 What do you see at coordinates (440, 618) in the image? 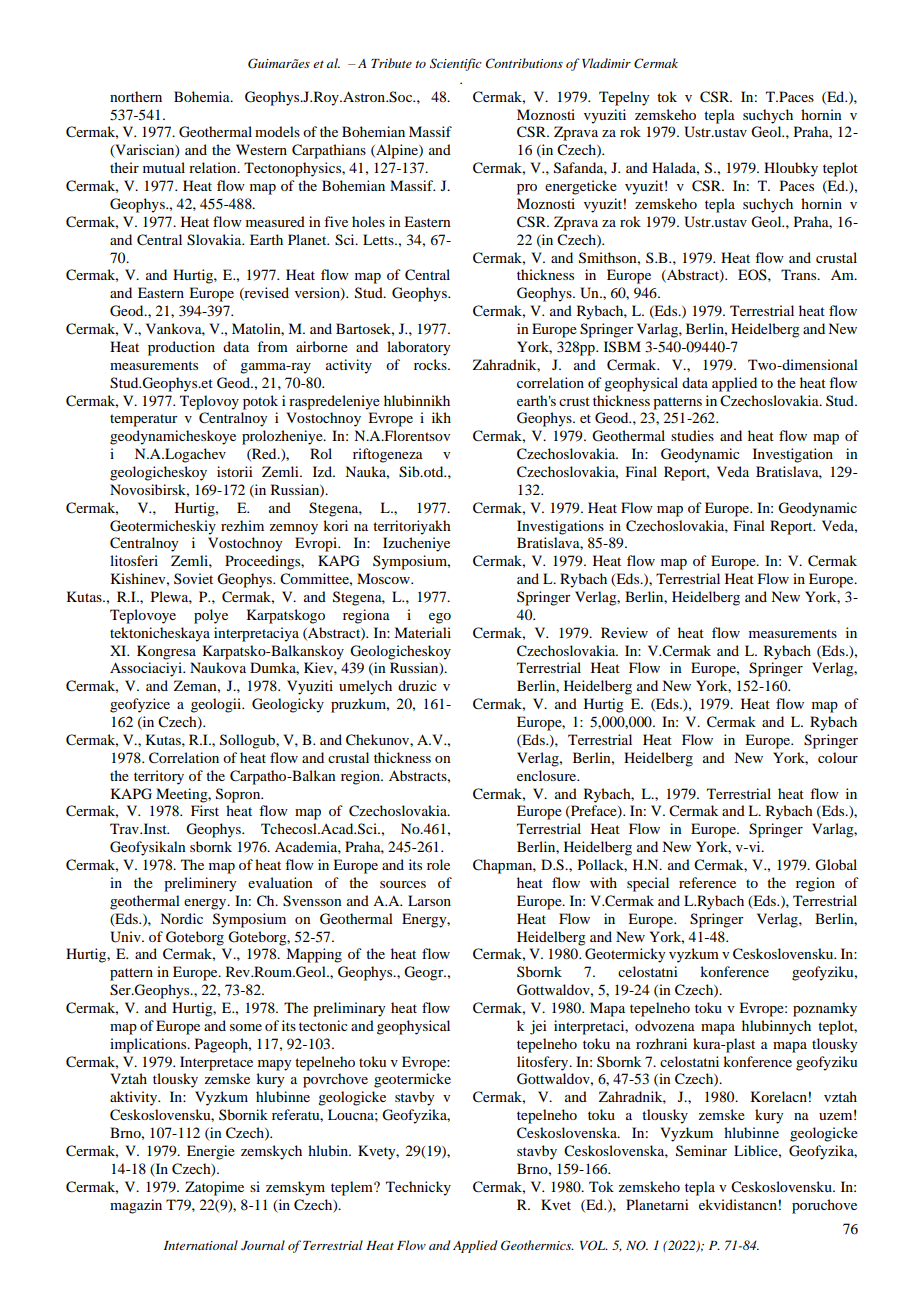
I see `ego` at bounding box center [440, 618].
